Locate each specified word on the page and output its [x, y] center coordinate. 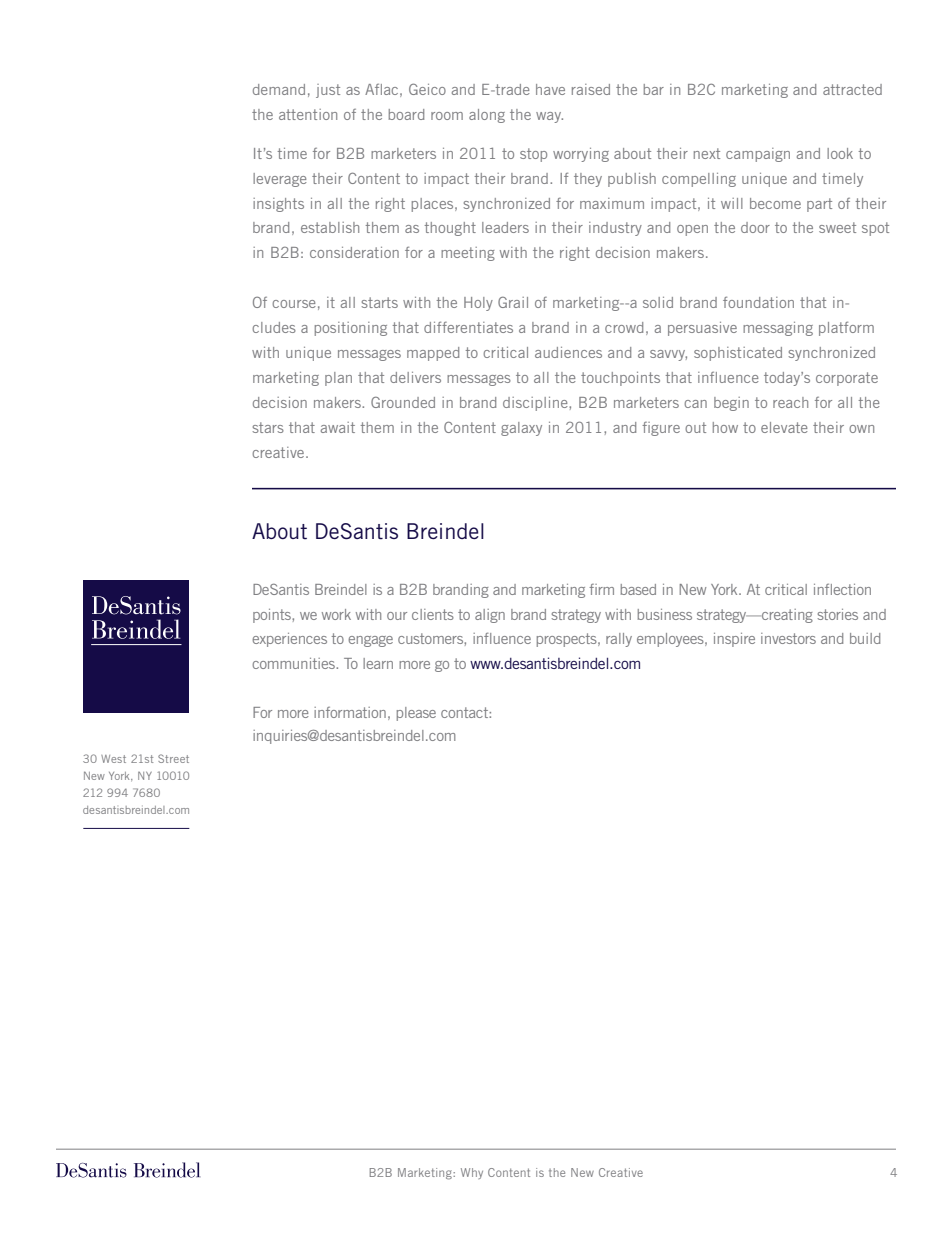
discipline [536, 404]
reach [790, 402]
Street [173, 758]
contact [465, 712]
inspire [734, 640]
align [490, 616]
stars [268, 427]
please [416, 714]
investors [788, 638]
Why [472, 1173]
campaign [758, 155]
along [487, 116]
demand [279, 89]
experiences [289, 640]
